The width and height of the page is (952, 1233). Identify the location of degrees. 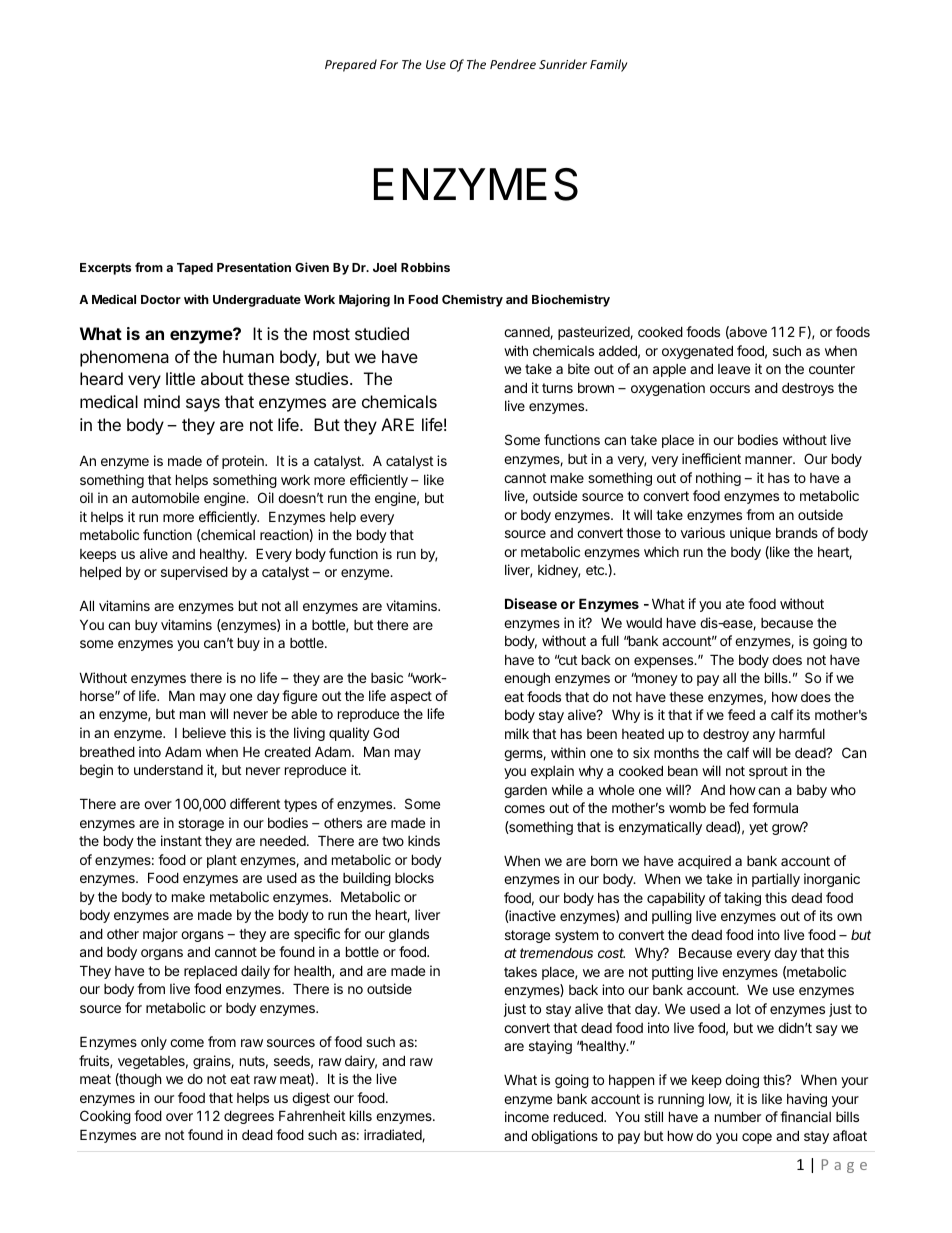
(249, 1117).
